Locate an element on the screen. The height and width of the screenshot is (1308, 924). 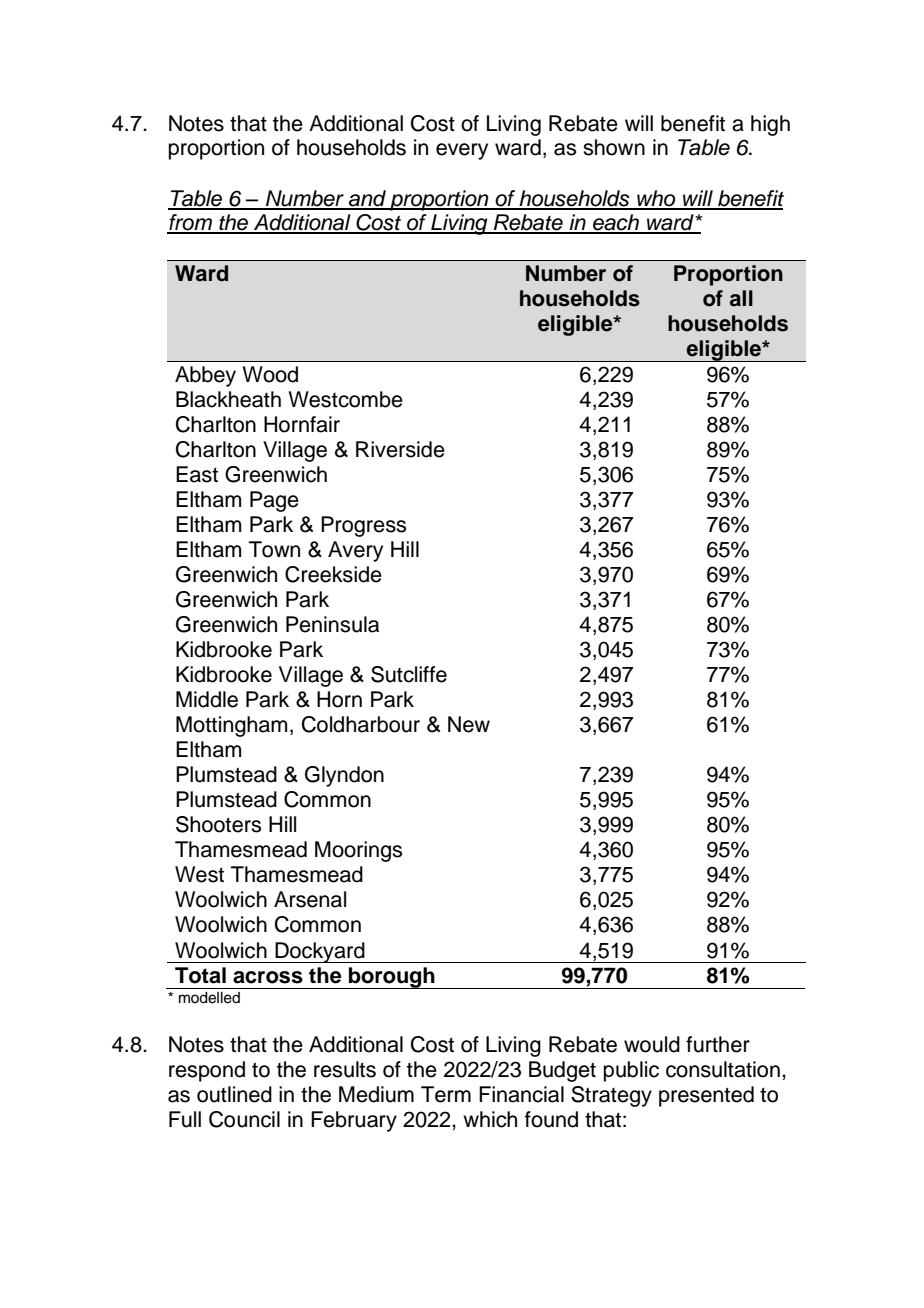
Page is located at coordinates (274, 501).
